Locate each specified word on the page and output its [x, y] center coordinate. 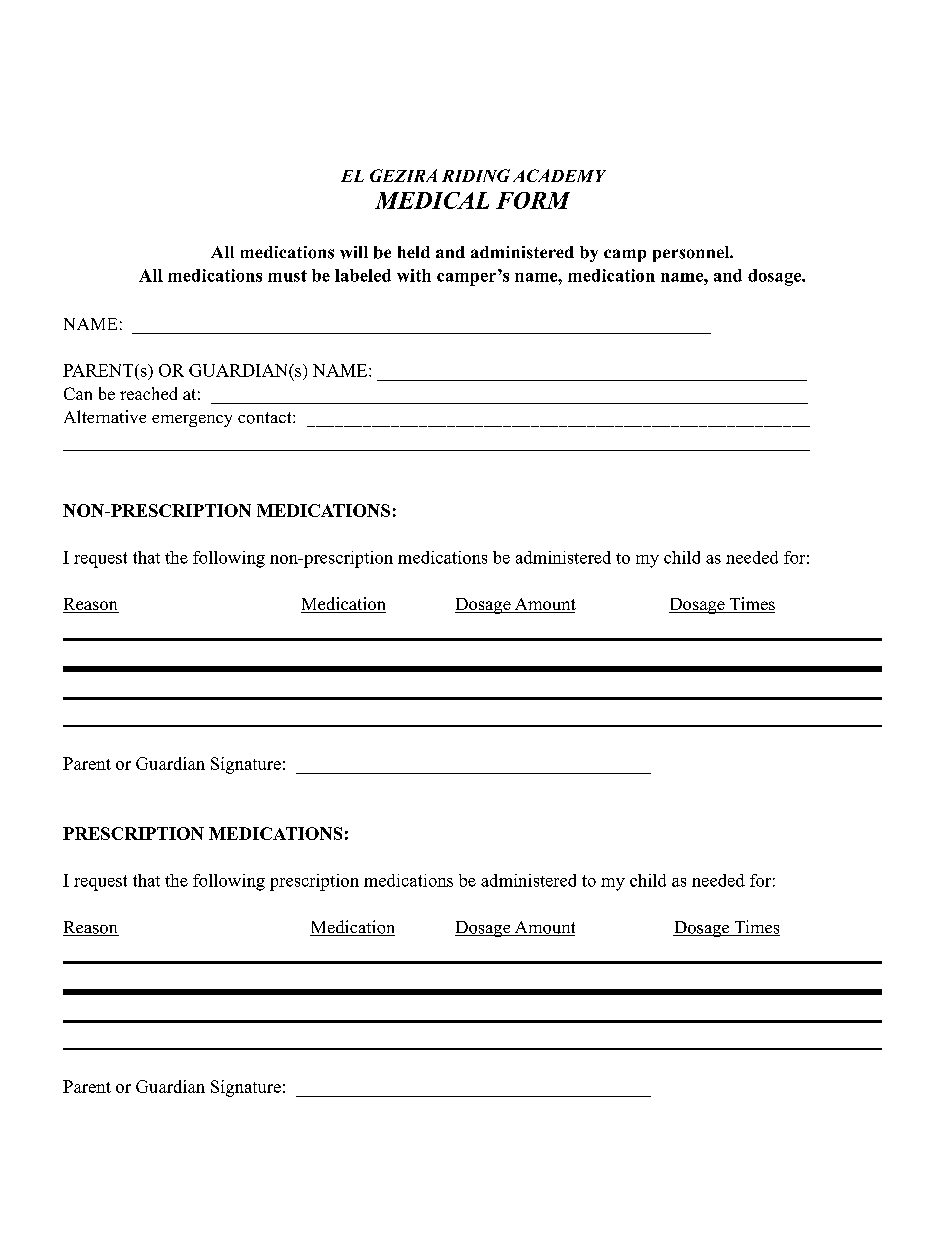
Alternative [105, 416]
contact [266, 418]
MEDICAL [432, 200]
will [354, 252]
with [414, 275]
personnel [692, 254]
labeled [363, 275]
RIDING [476, 175]
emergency [192, 421]
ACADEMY [559, 175]
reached [148, 393]
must [287, 276]
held [414, 252]
